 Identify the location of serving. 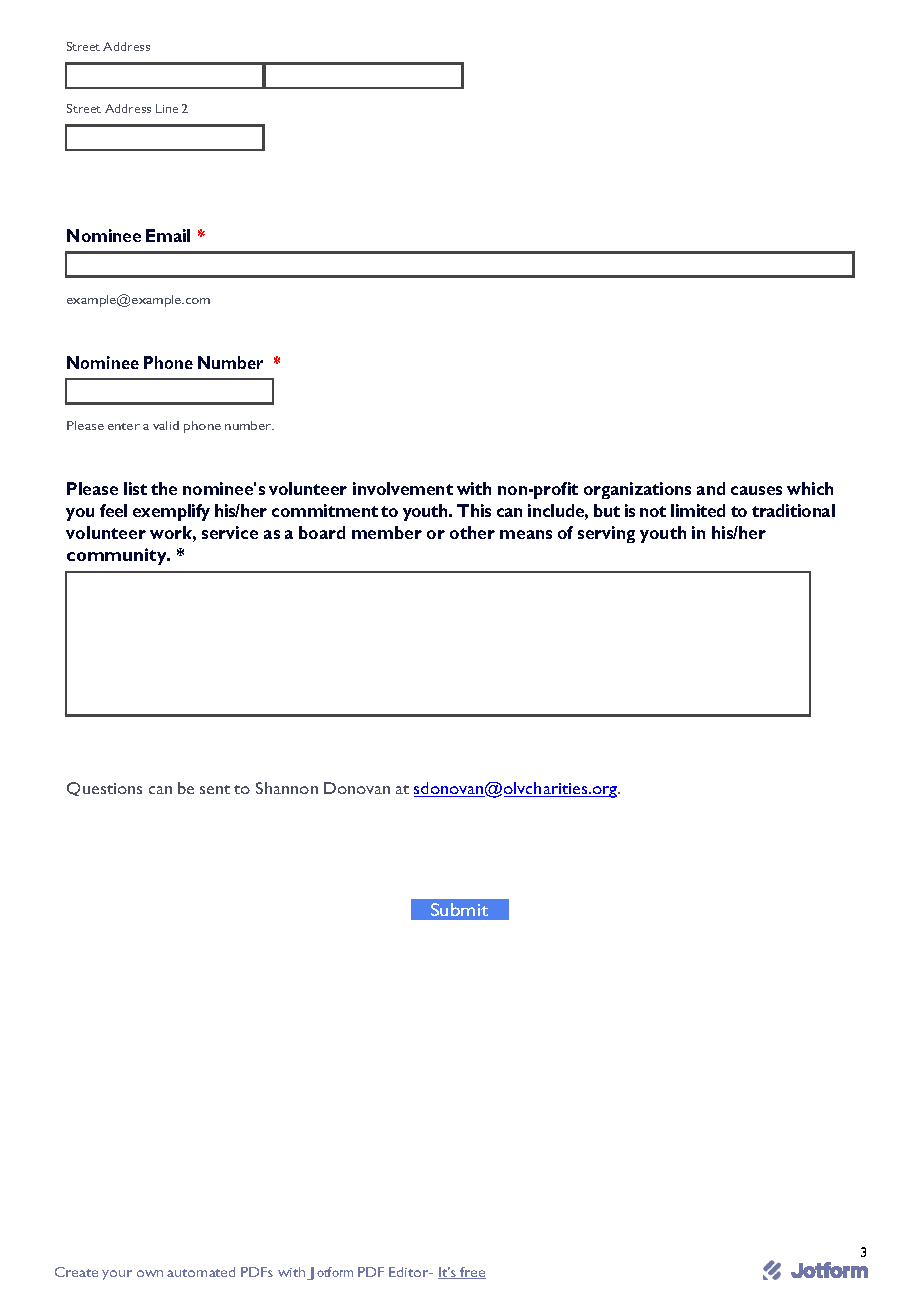
(606, 534).
